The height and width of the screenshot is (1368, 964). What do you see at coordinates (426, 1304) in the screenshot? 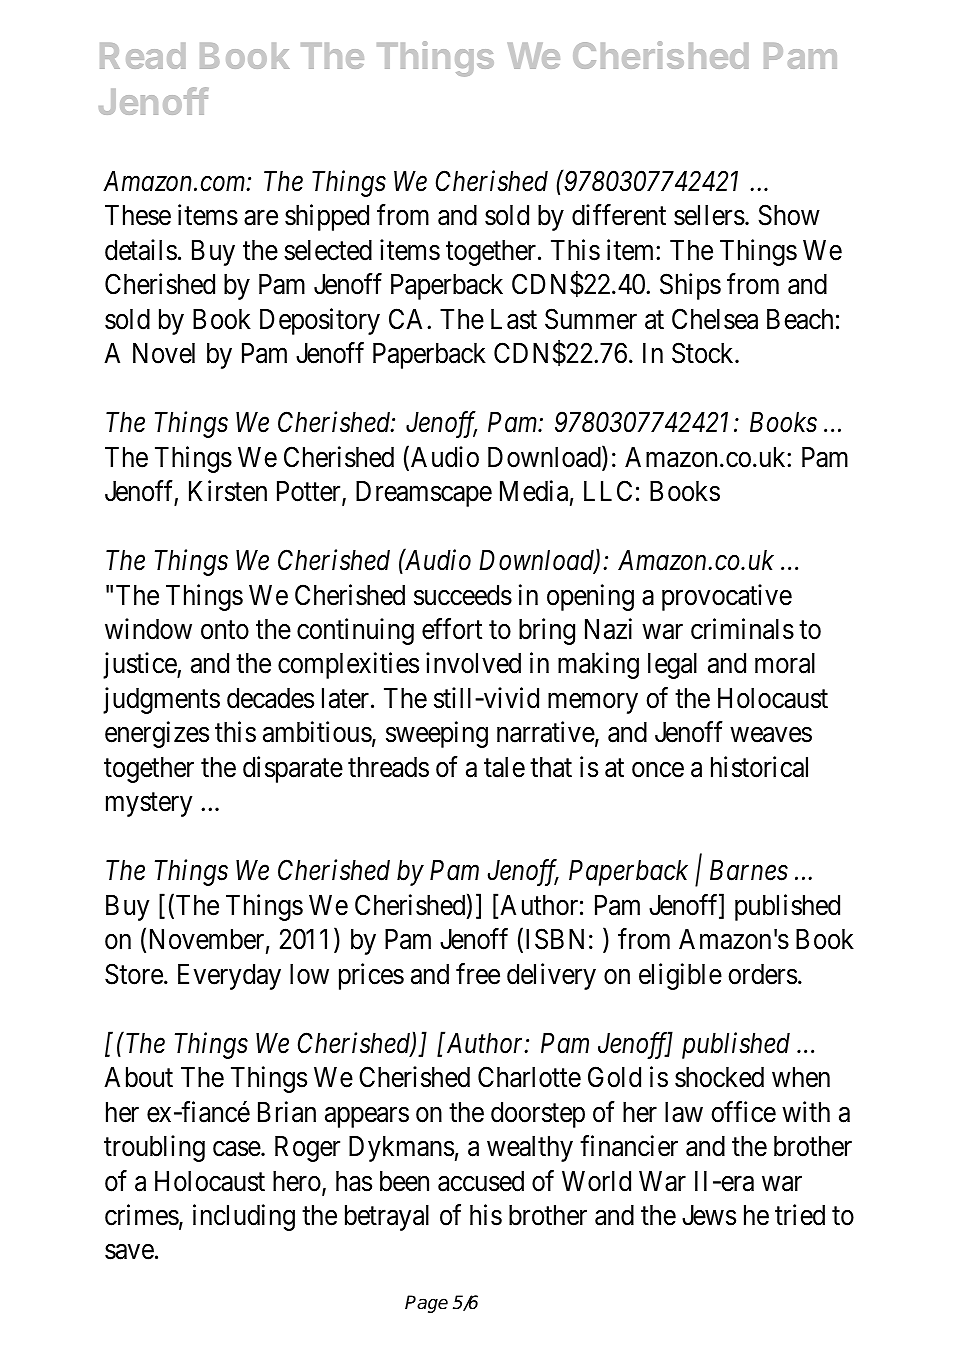
I see `Page` at bounding box center [426, 1304].
